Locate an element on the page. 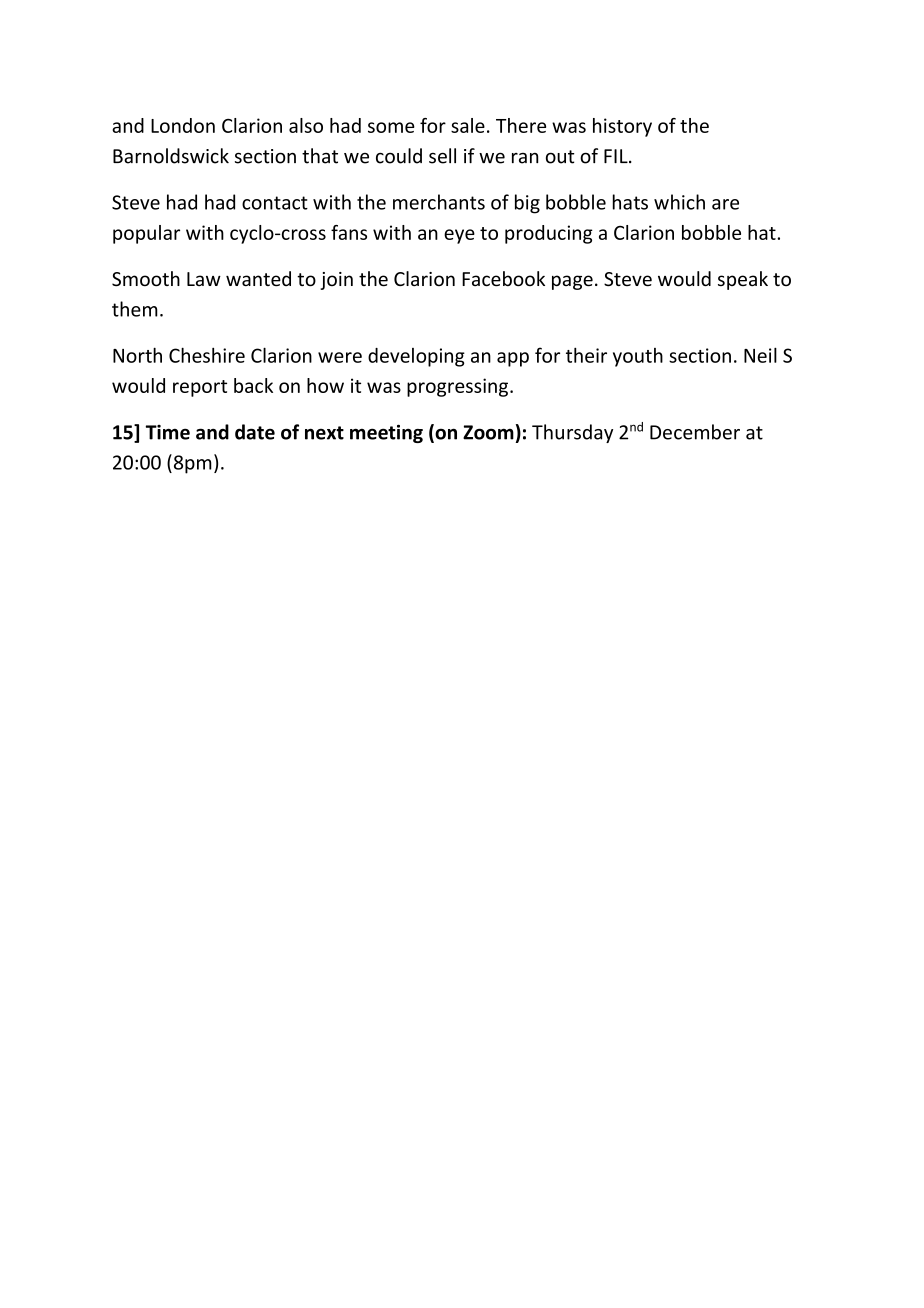  Time is located at coordinates (168, 432).
